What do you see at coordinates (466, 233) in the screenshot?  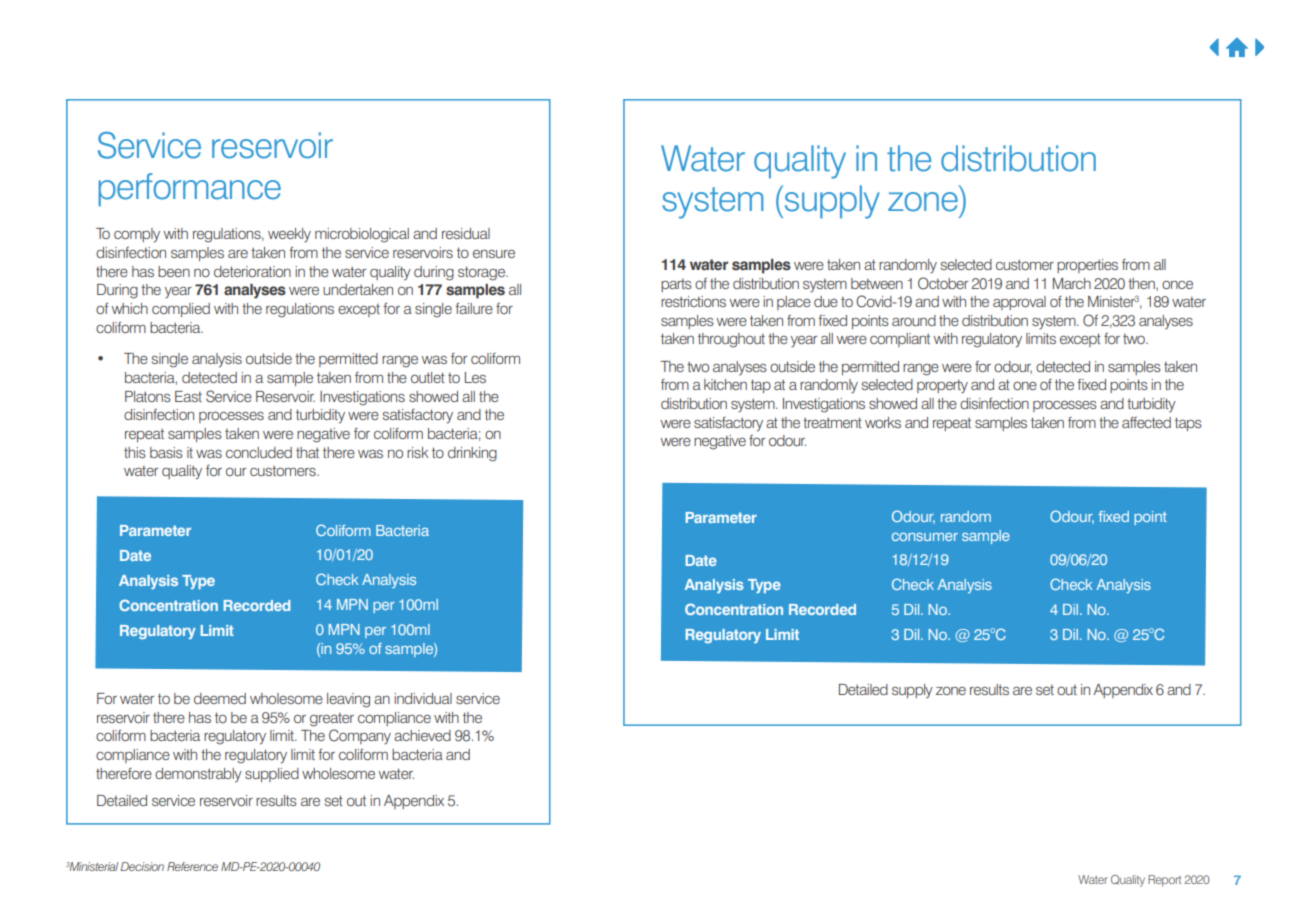 I see `residual` at bounding box center [466, 233].
